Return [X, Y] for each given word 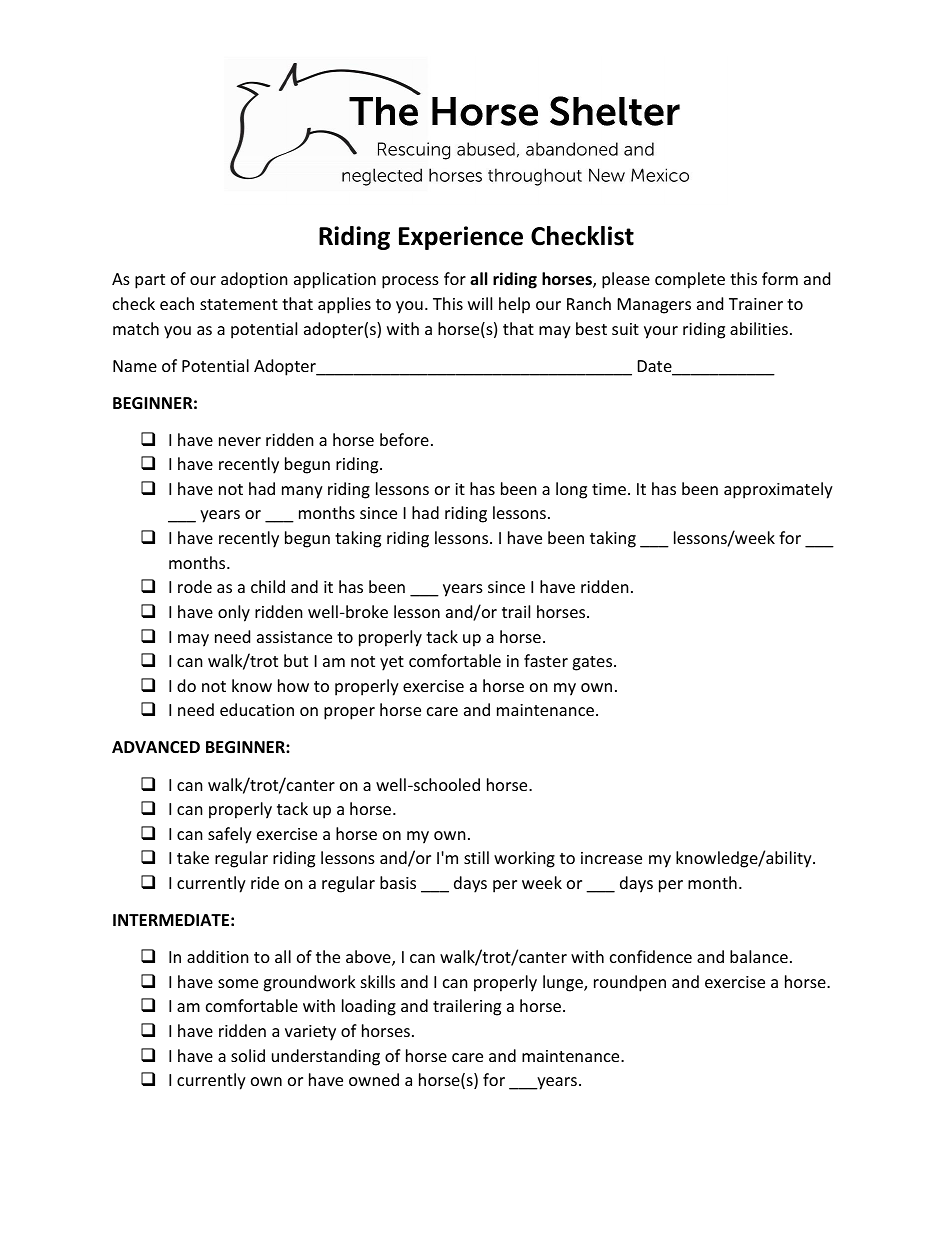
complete [690, 280]
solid [248, 1055]
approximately [778, 490]
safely [230, 835]
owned [374, 1079]
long [571, 490]
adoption [254, 280]
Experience [461, 238]
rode [195, 586]
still [476, 857]
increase [611, 858]
